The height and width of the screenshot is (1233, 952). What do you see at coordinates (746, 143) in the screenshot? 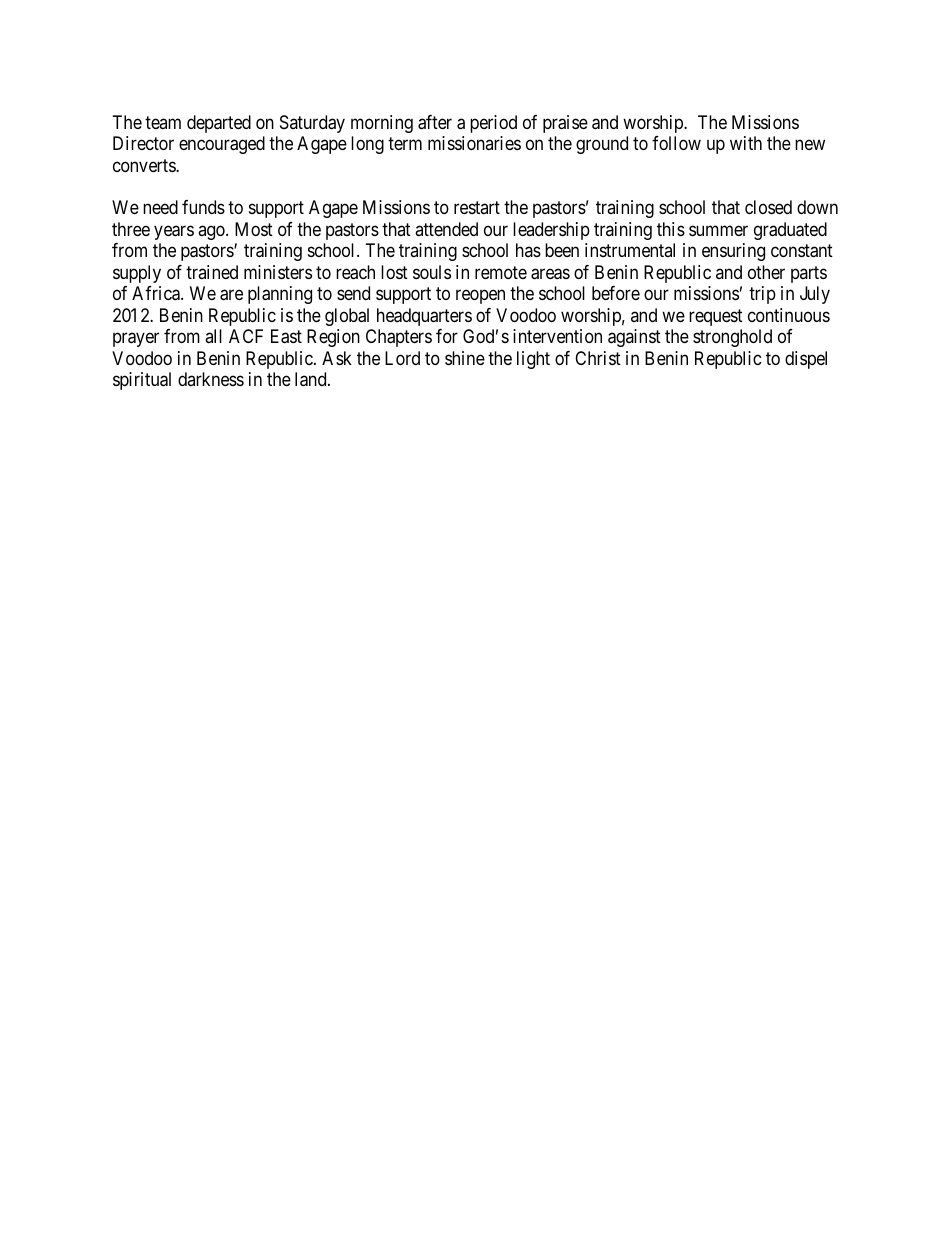
I see `with` at bounding box center [746, 143].
